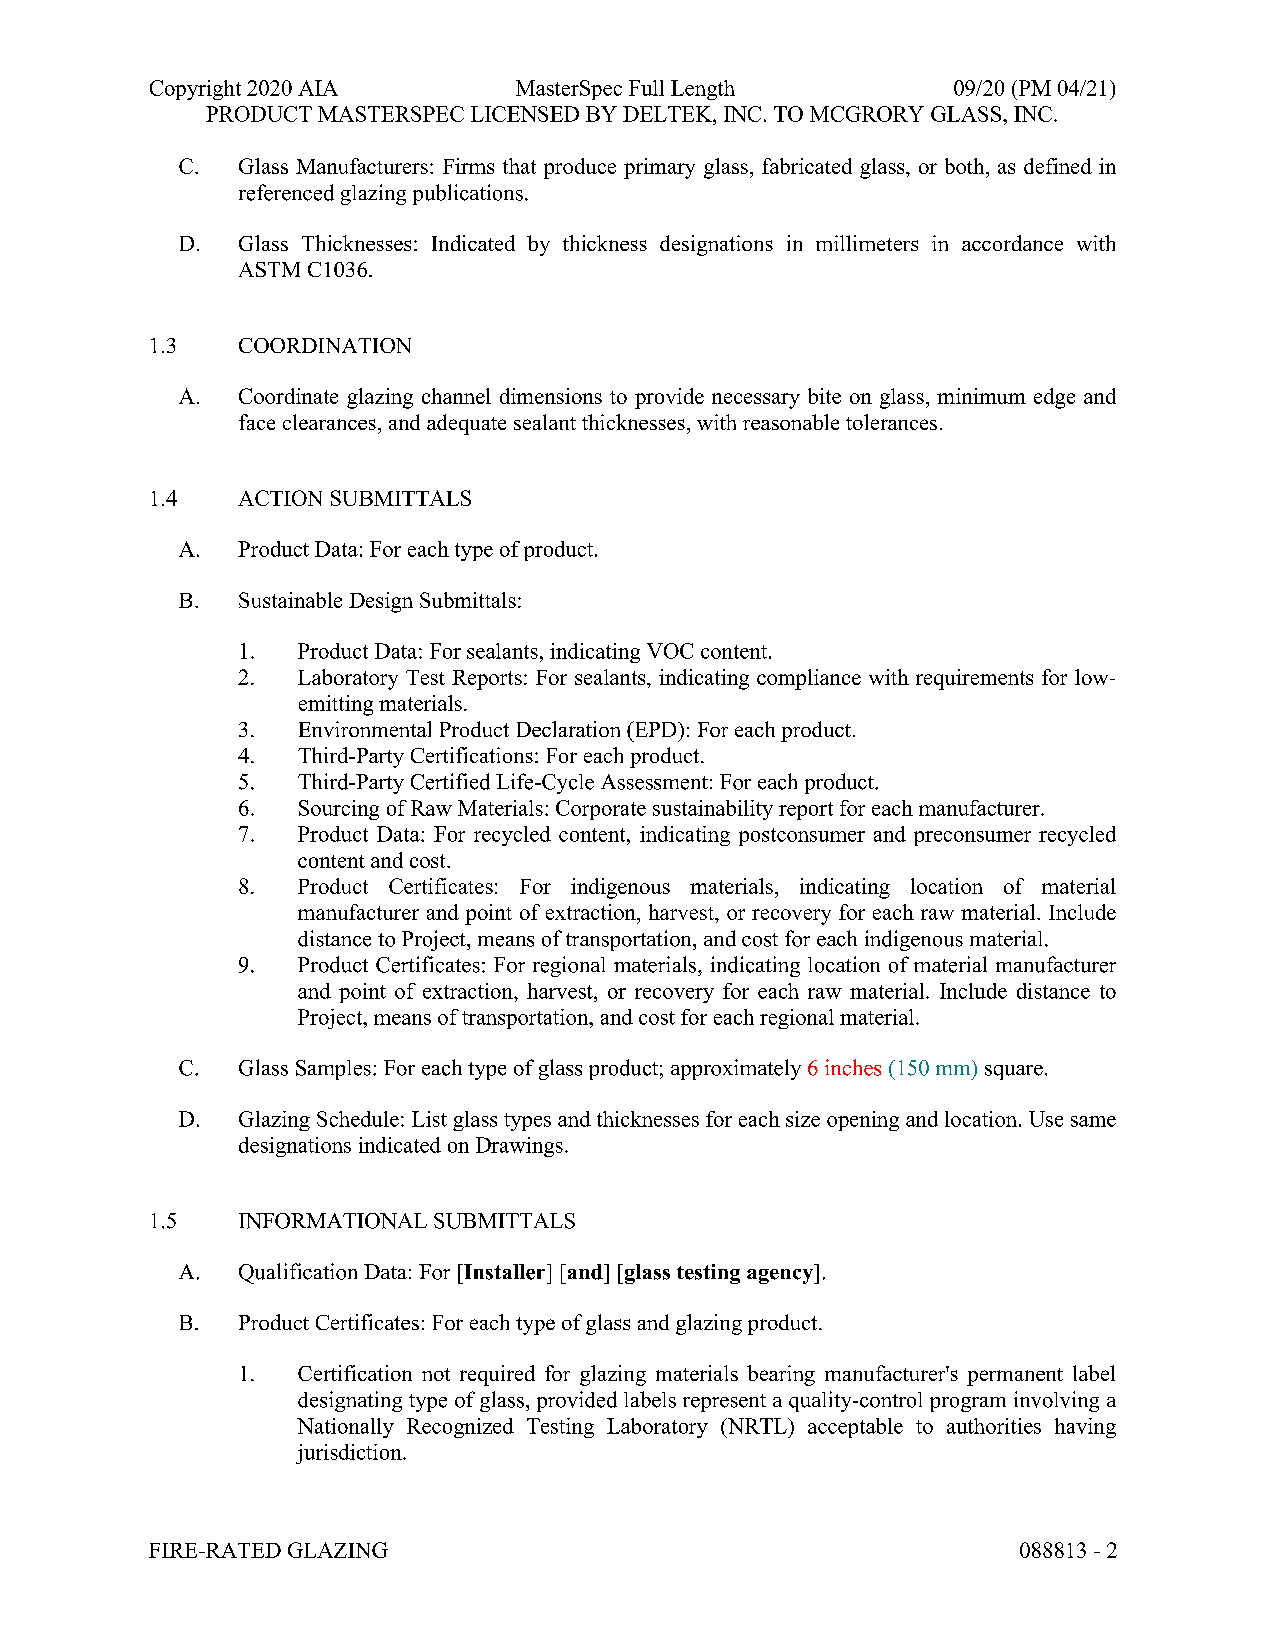 This screenshot has height=1637, width=1265. I want to click on approximately, so click(736, 1069).
